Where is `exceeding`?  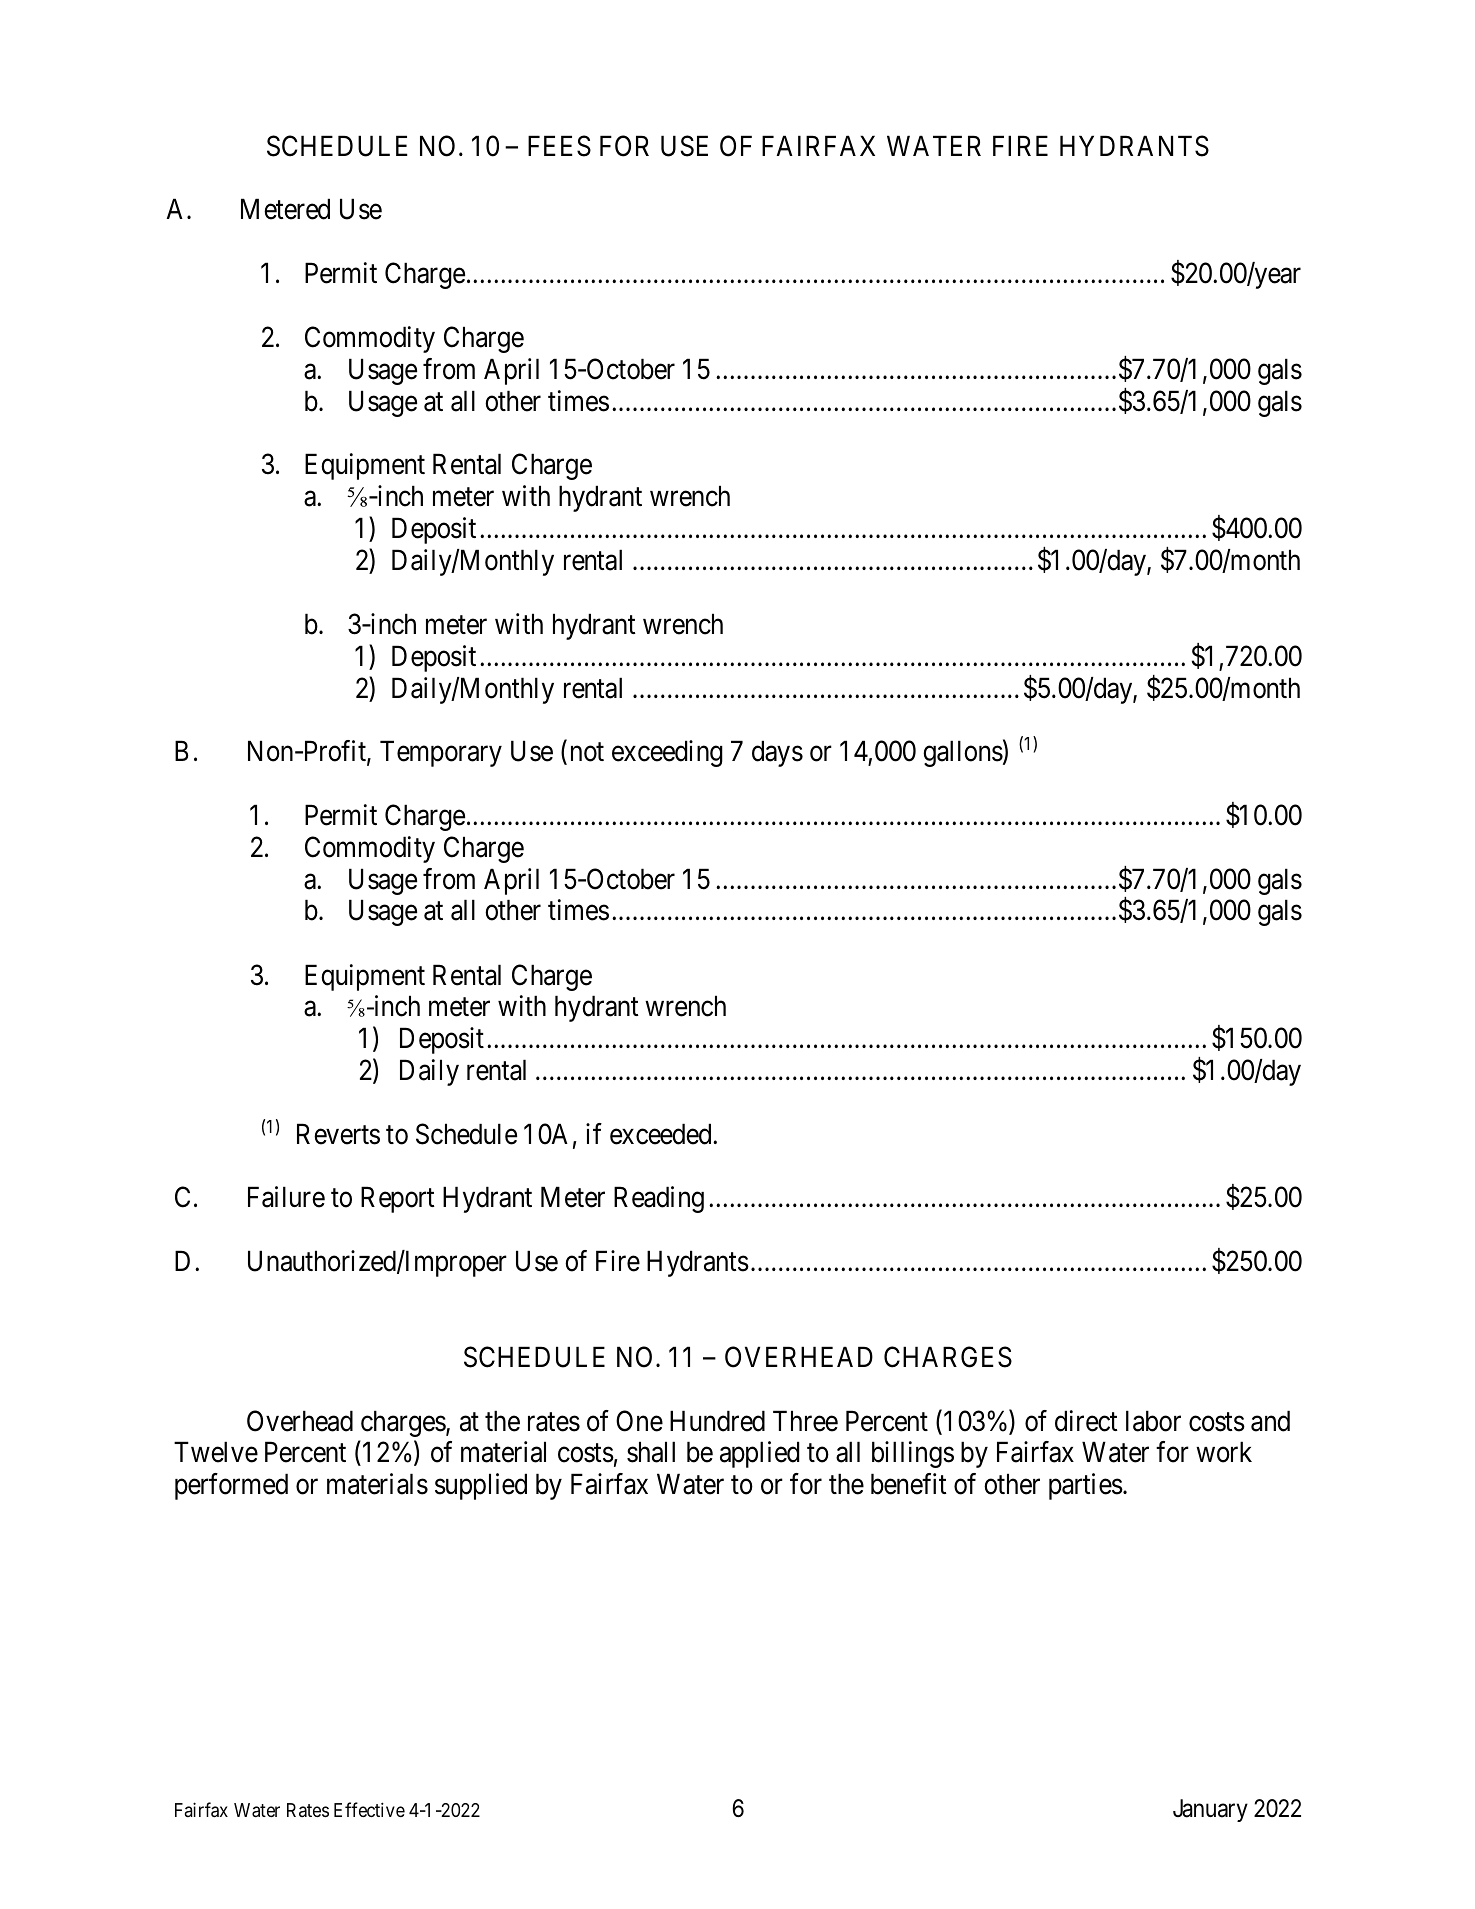 exceeding is located at coordinates (667, 753).
